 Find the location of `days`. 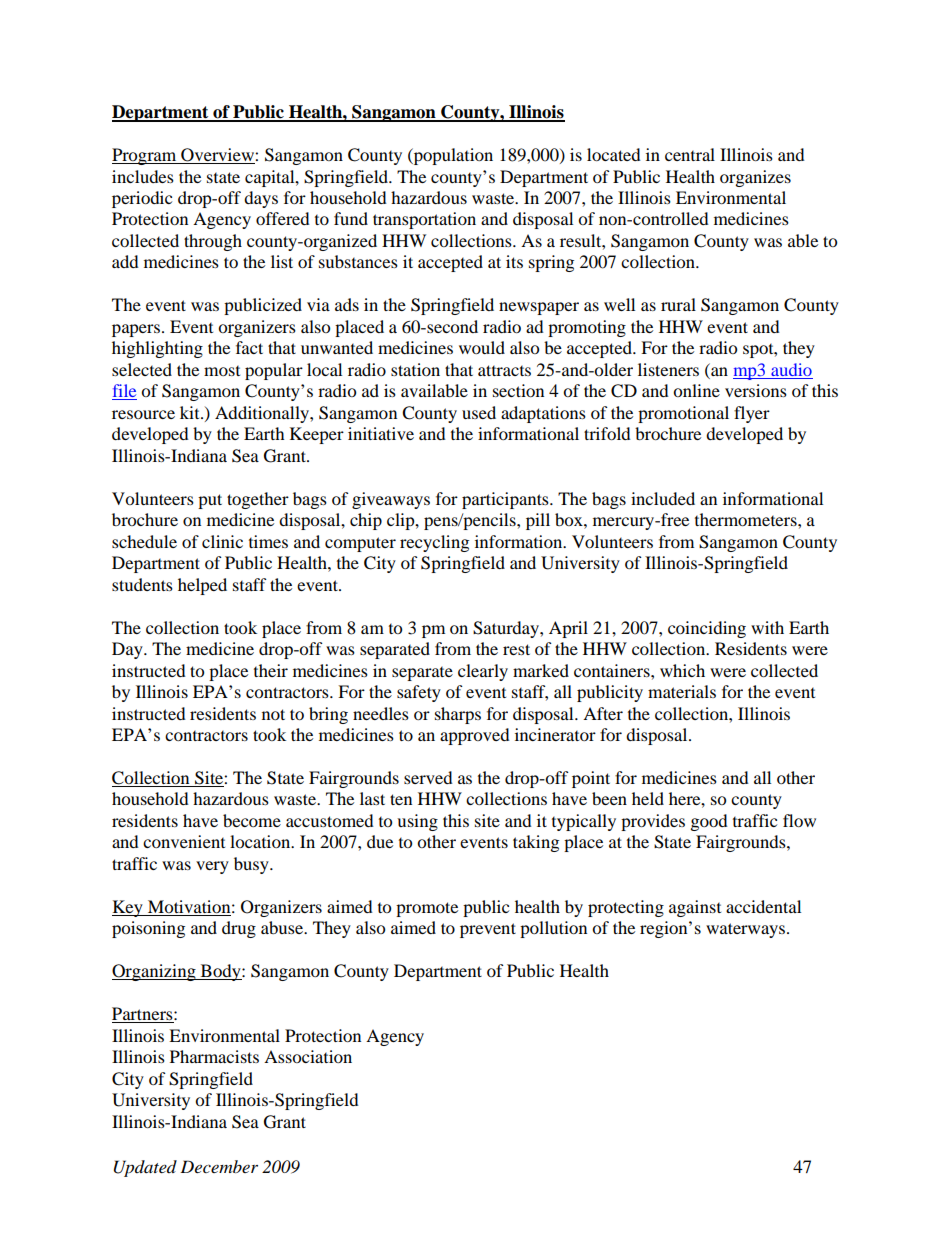

days is located at coordinates (261, 199).
